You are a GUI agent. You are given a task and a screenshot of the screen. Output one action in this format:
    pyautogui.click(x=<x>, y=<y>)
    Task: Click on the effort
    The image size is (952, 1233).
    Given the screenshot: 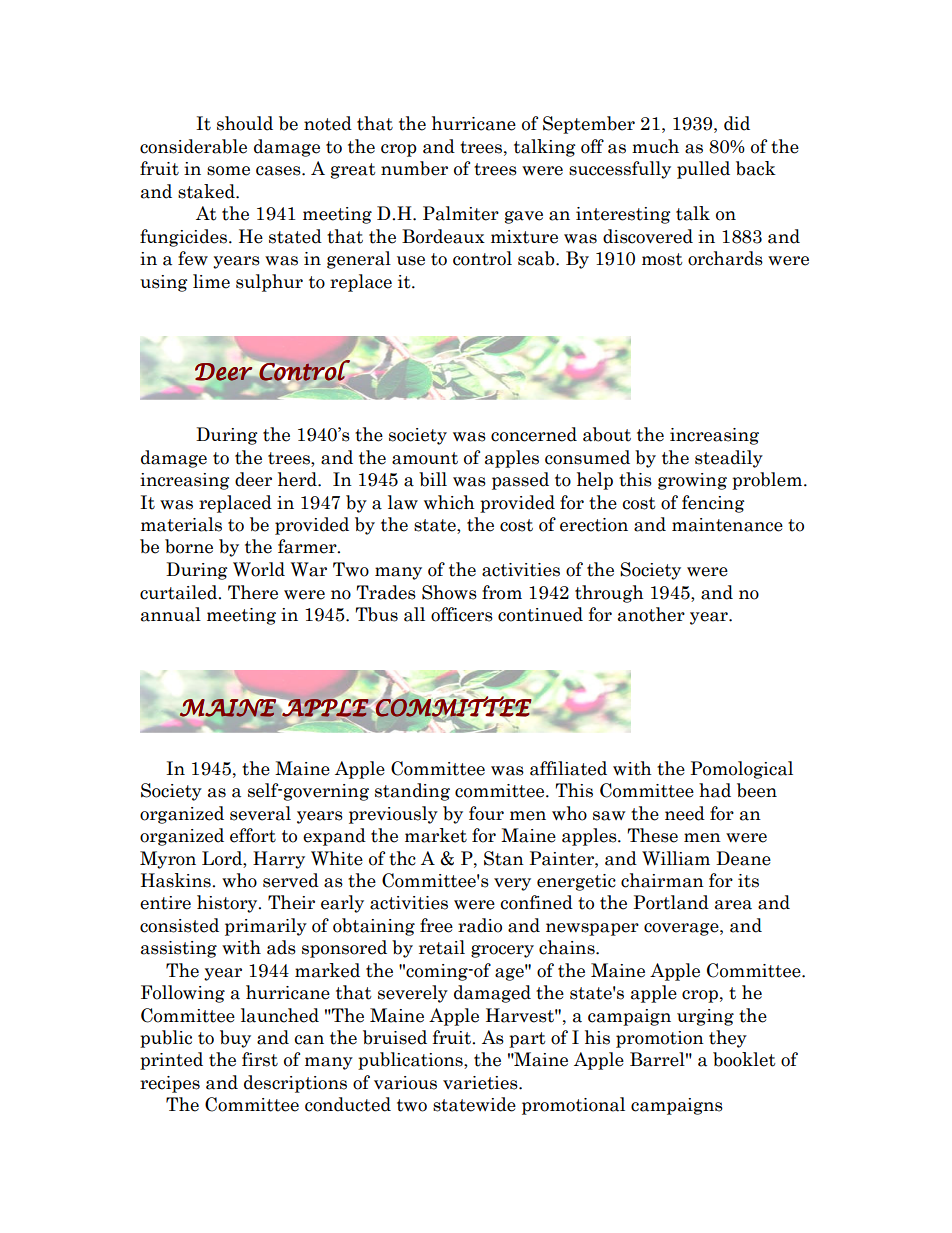 What is the action you would take?
    pyautogui.click(x=253, y=835)
